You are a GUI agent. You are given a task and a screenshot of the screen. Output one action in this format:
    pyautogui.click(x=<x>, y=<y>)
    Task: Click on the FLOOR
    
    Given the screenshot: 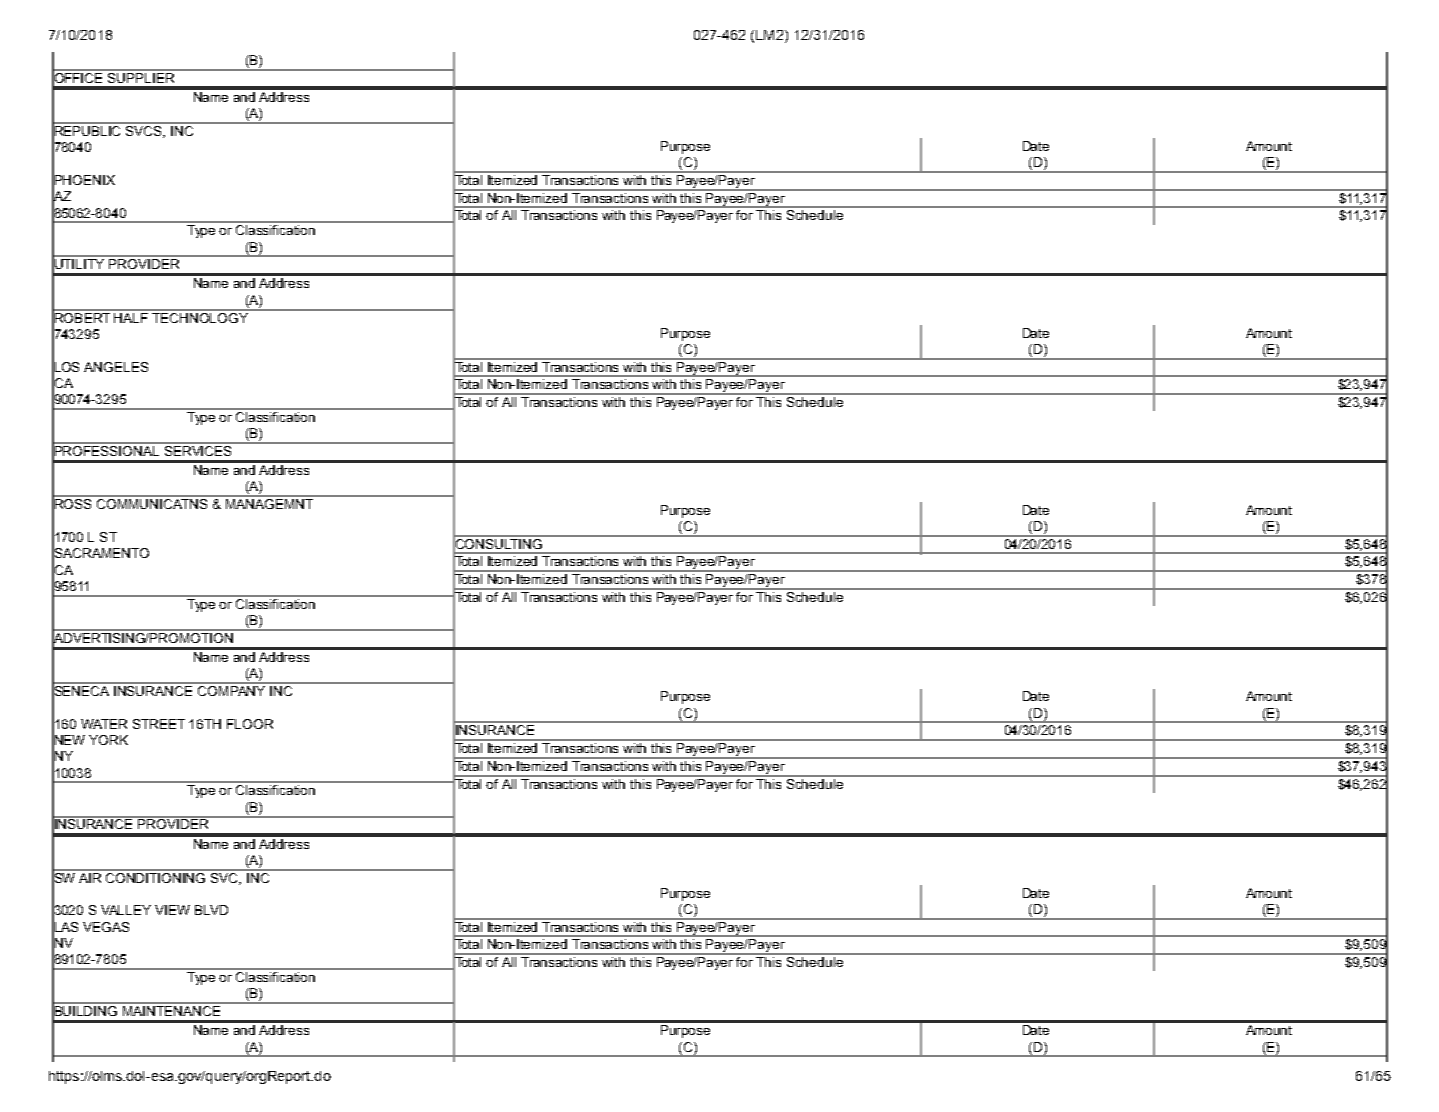 What is the action you would take?
    pyautogui.click(x=250, y=724)
